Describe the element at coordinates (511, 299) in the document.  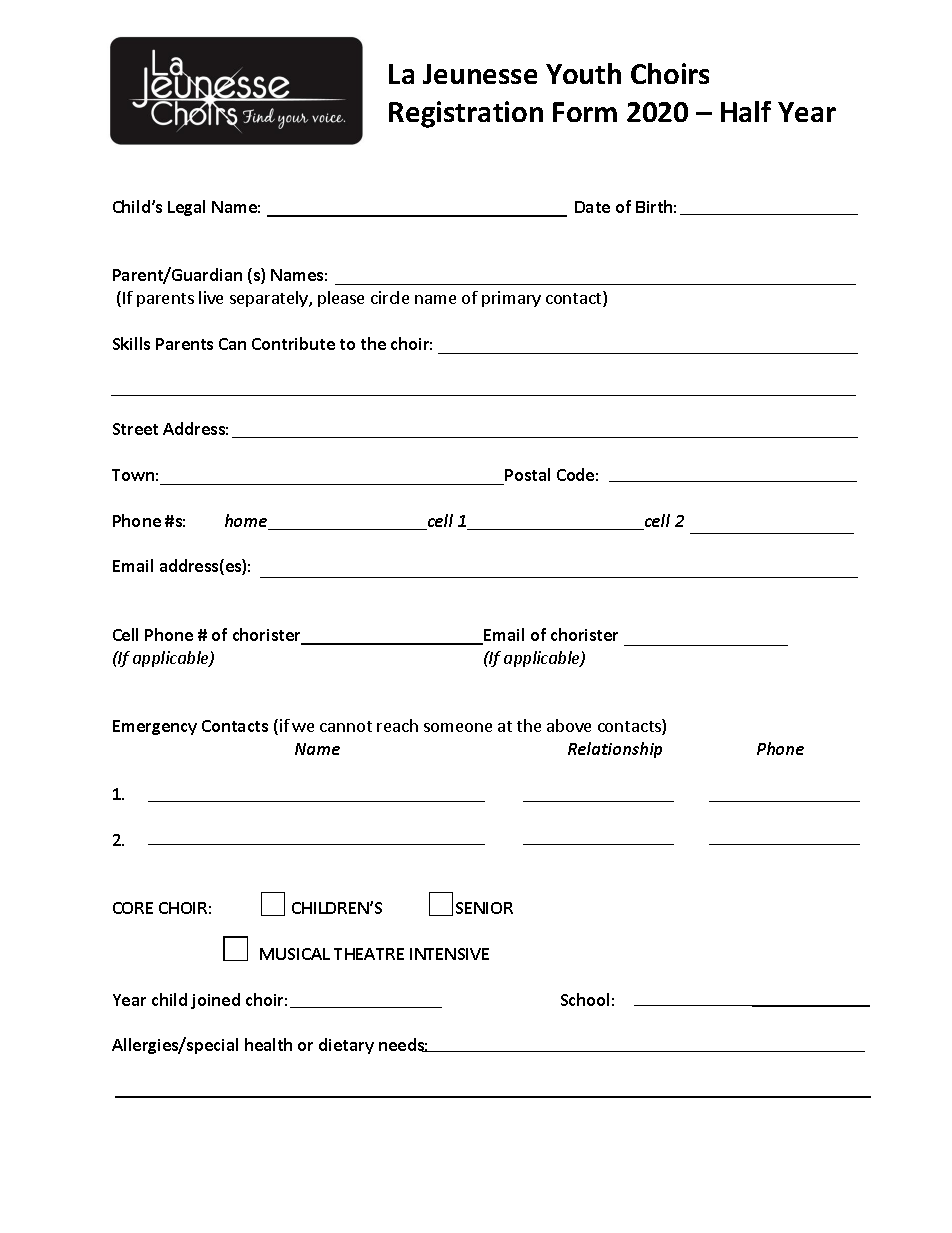
I see `primary` at that location.
